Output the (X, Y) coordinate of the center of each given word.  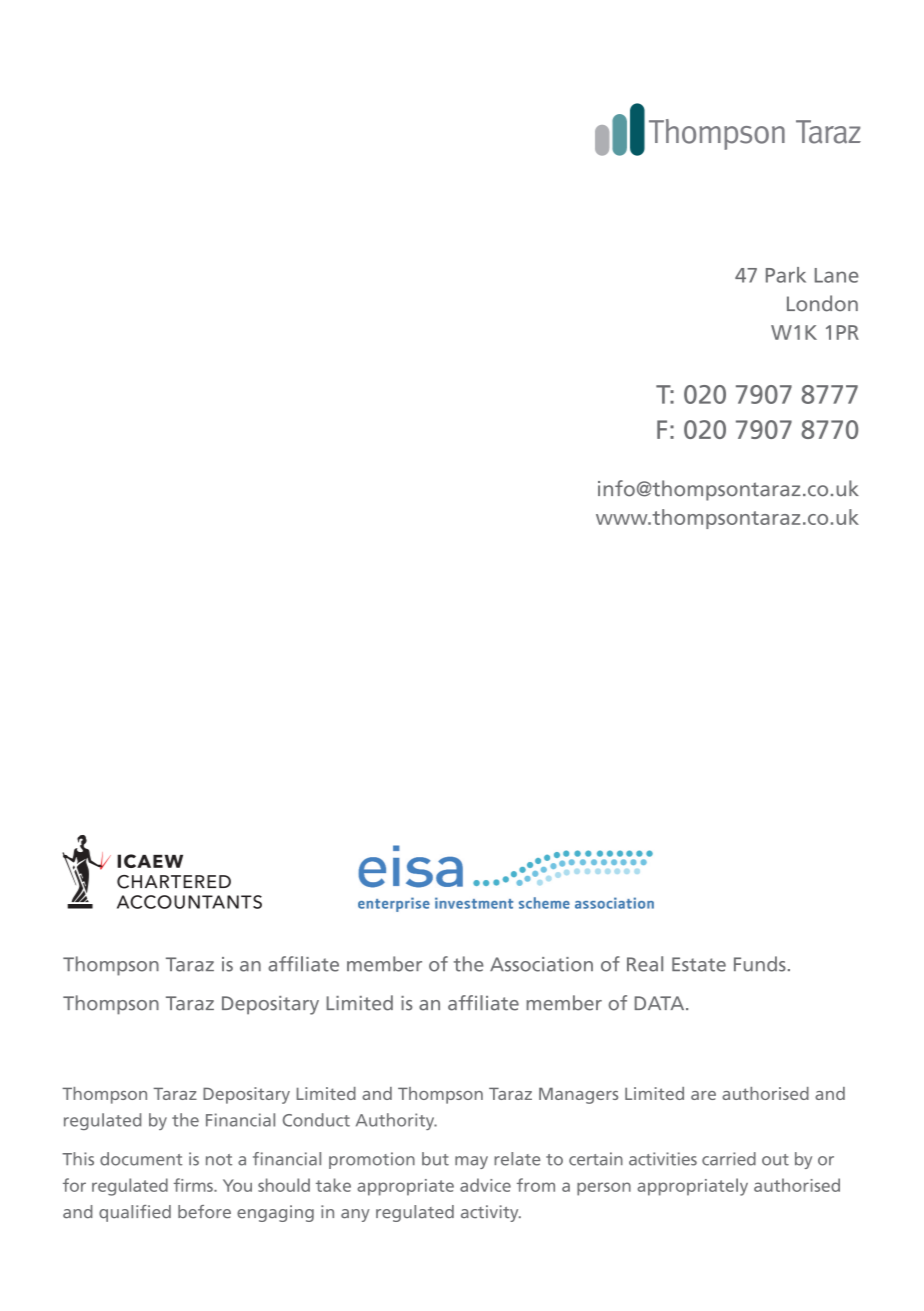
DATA (661, 1003)
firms (194, 1185)
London (822, 303)
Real (645, 964)
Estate (699, 964)
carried (729, 1159)
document (141, 1159)
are (703, 1095)
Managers (578, 1095)
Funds (760, 964)
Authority (396, 1121)
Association (541, 964)
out (775, 1160)
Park (786, 275)
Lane (837, 275)
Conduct (316, 1120)
